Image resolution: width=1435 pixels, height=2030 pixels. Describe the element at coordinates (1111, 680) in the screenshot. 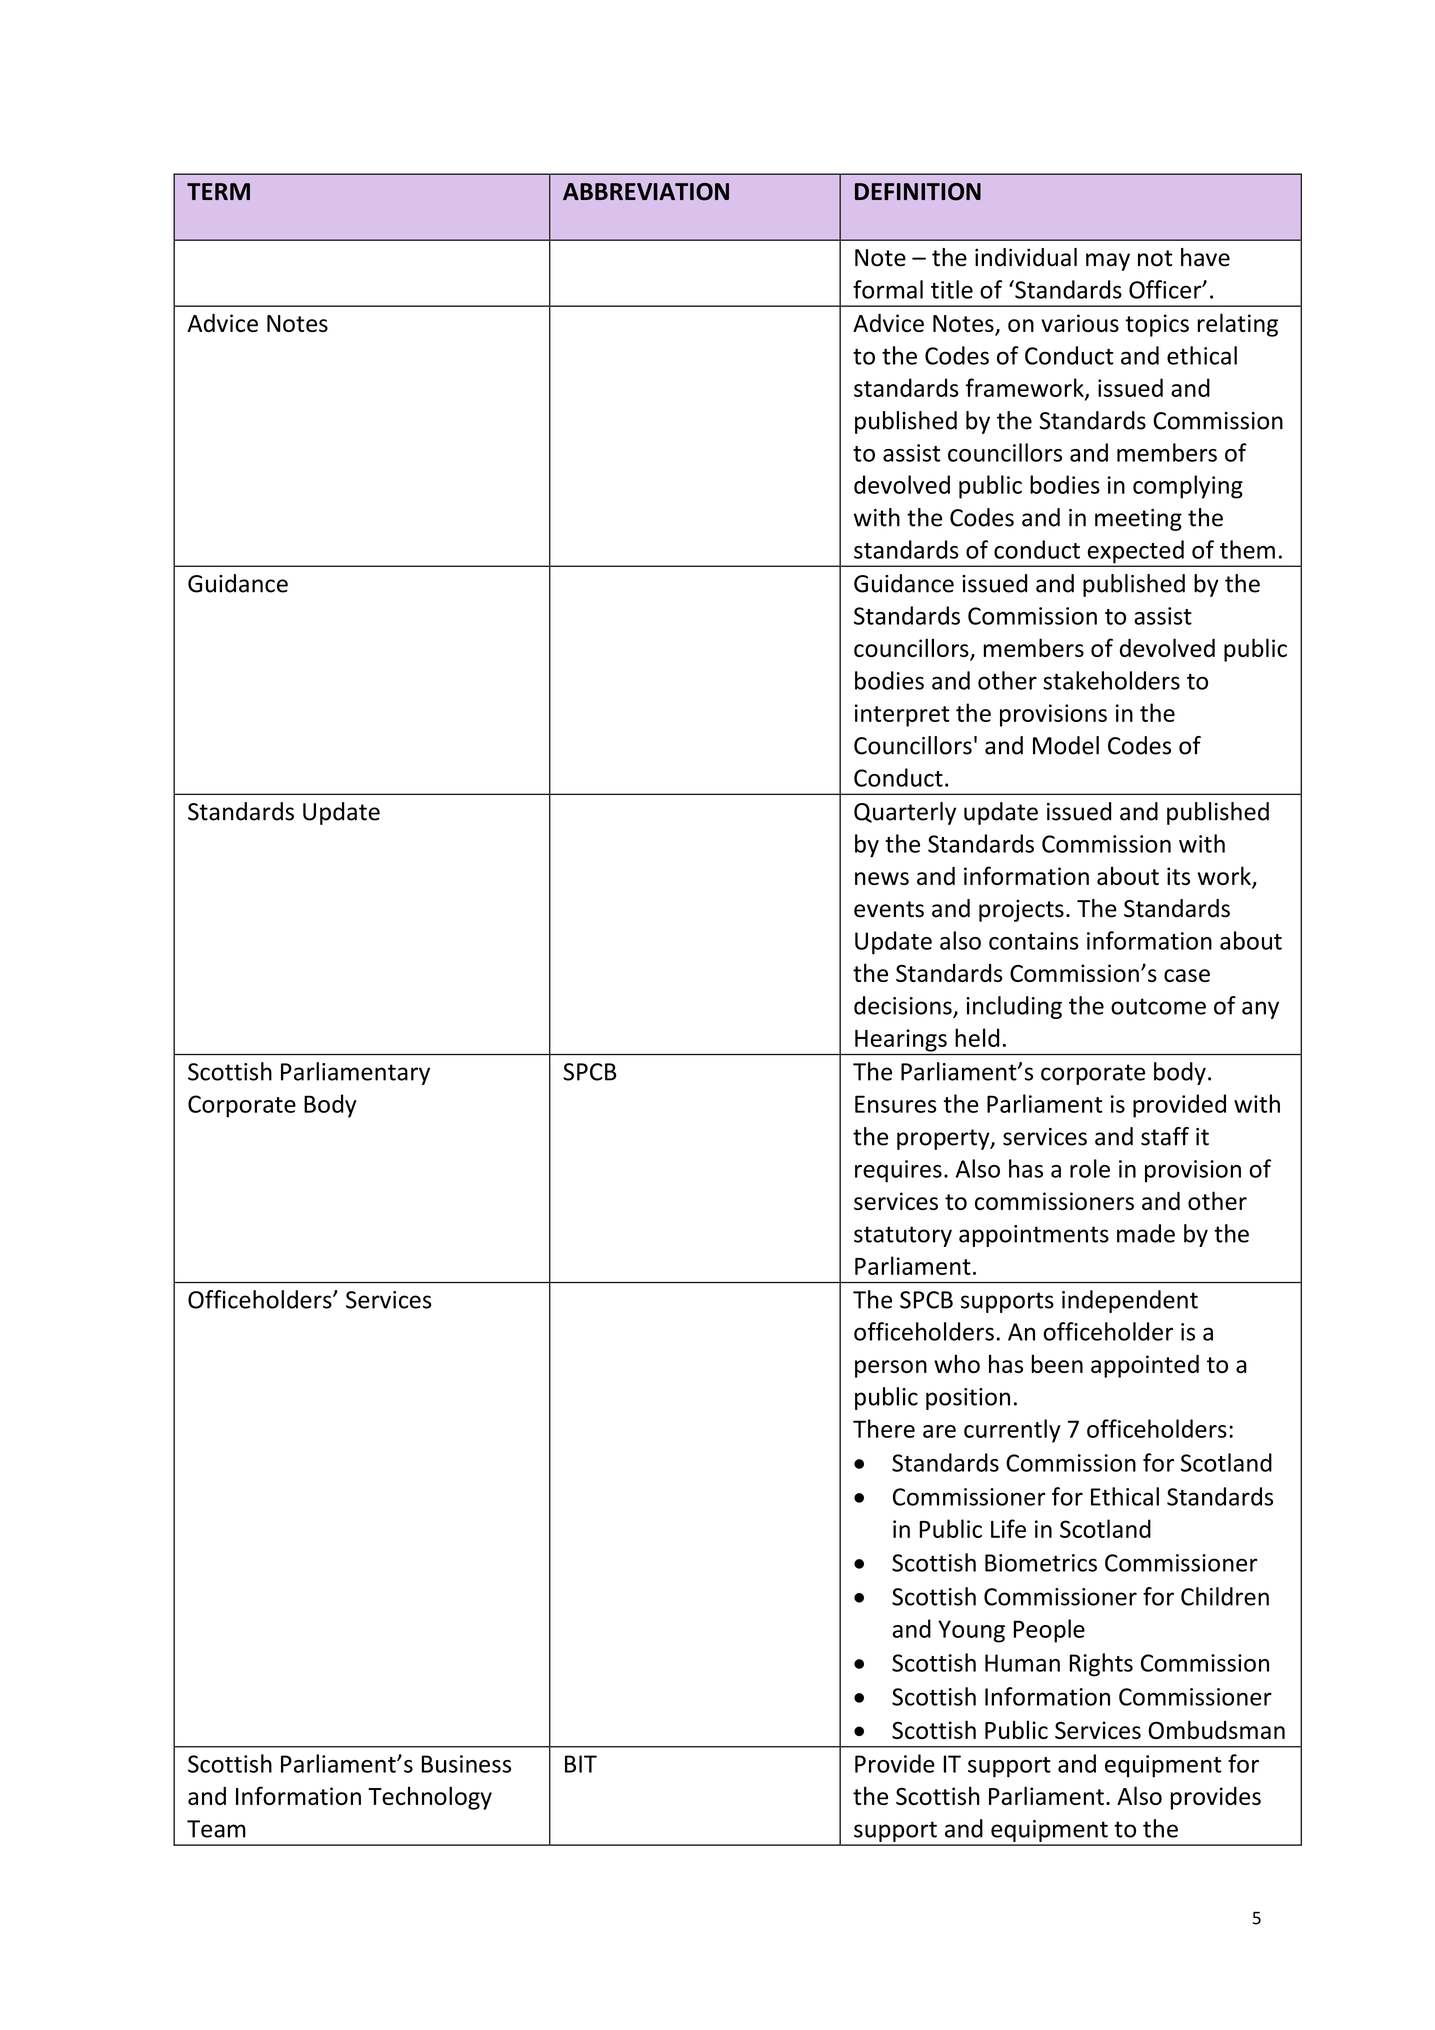

I see `stakeholders` at that location.
